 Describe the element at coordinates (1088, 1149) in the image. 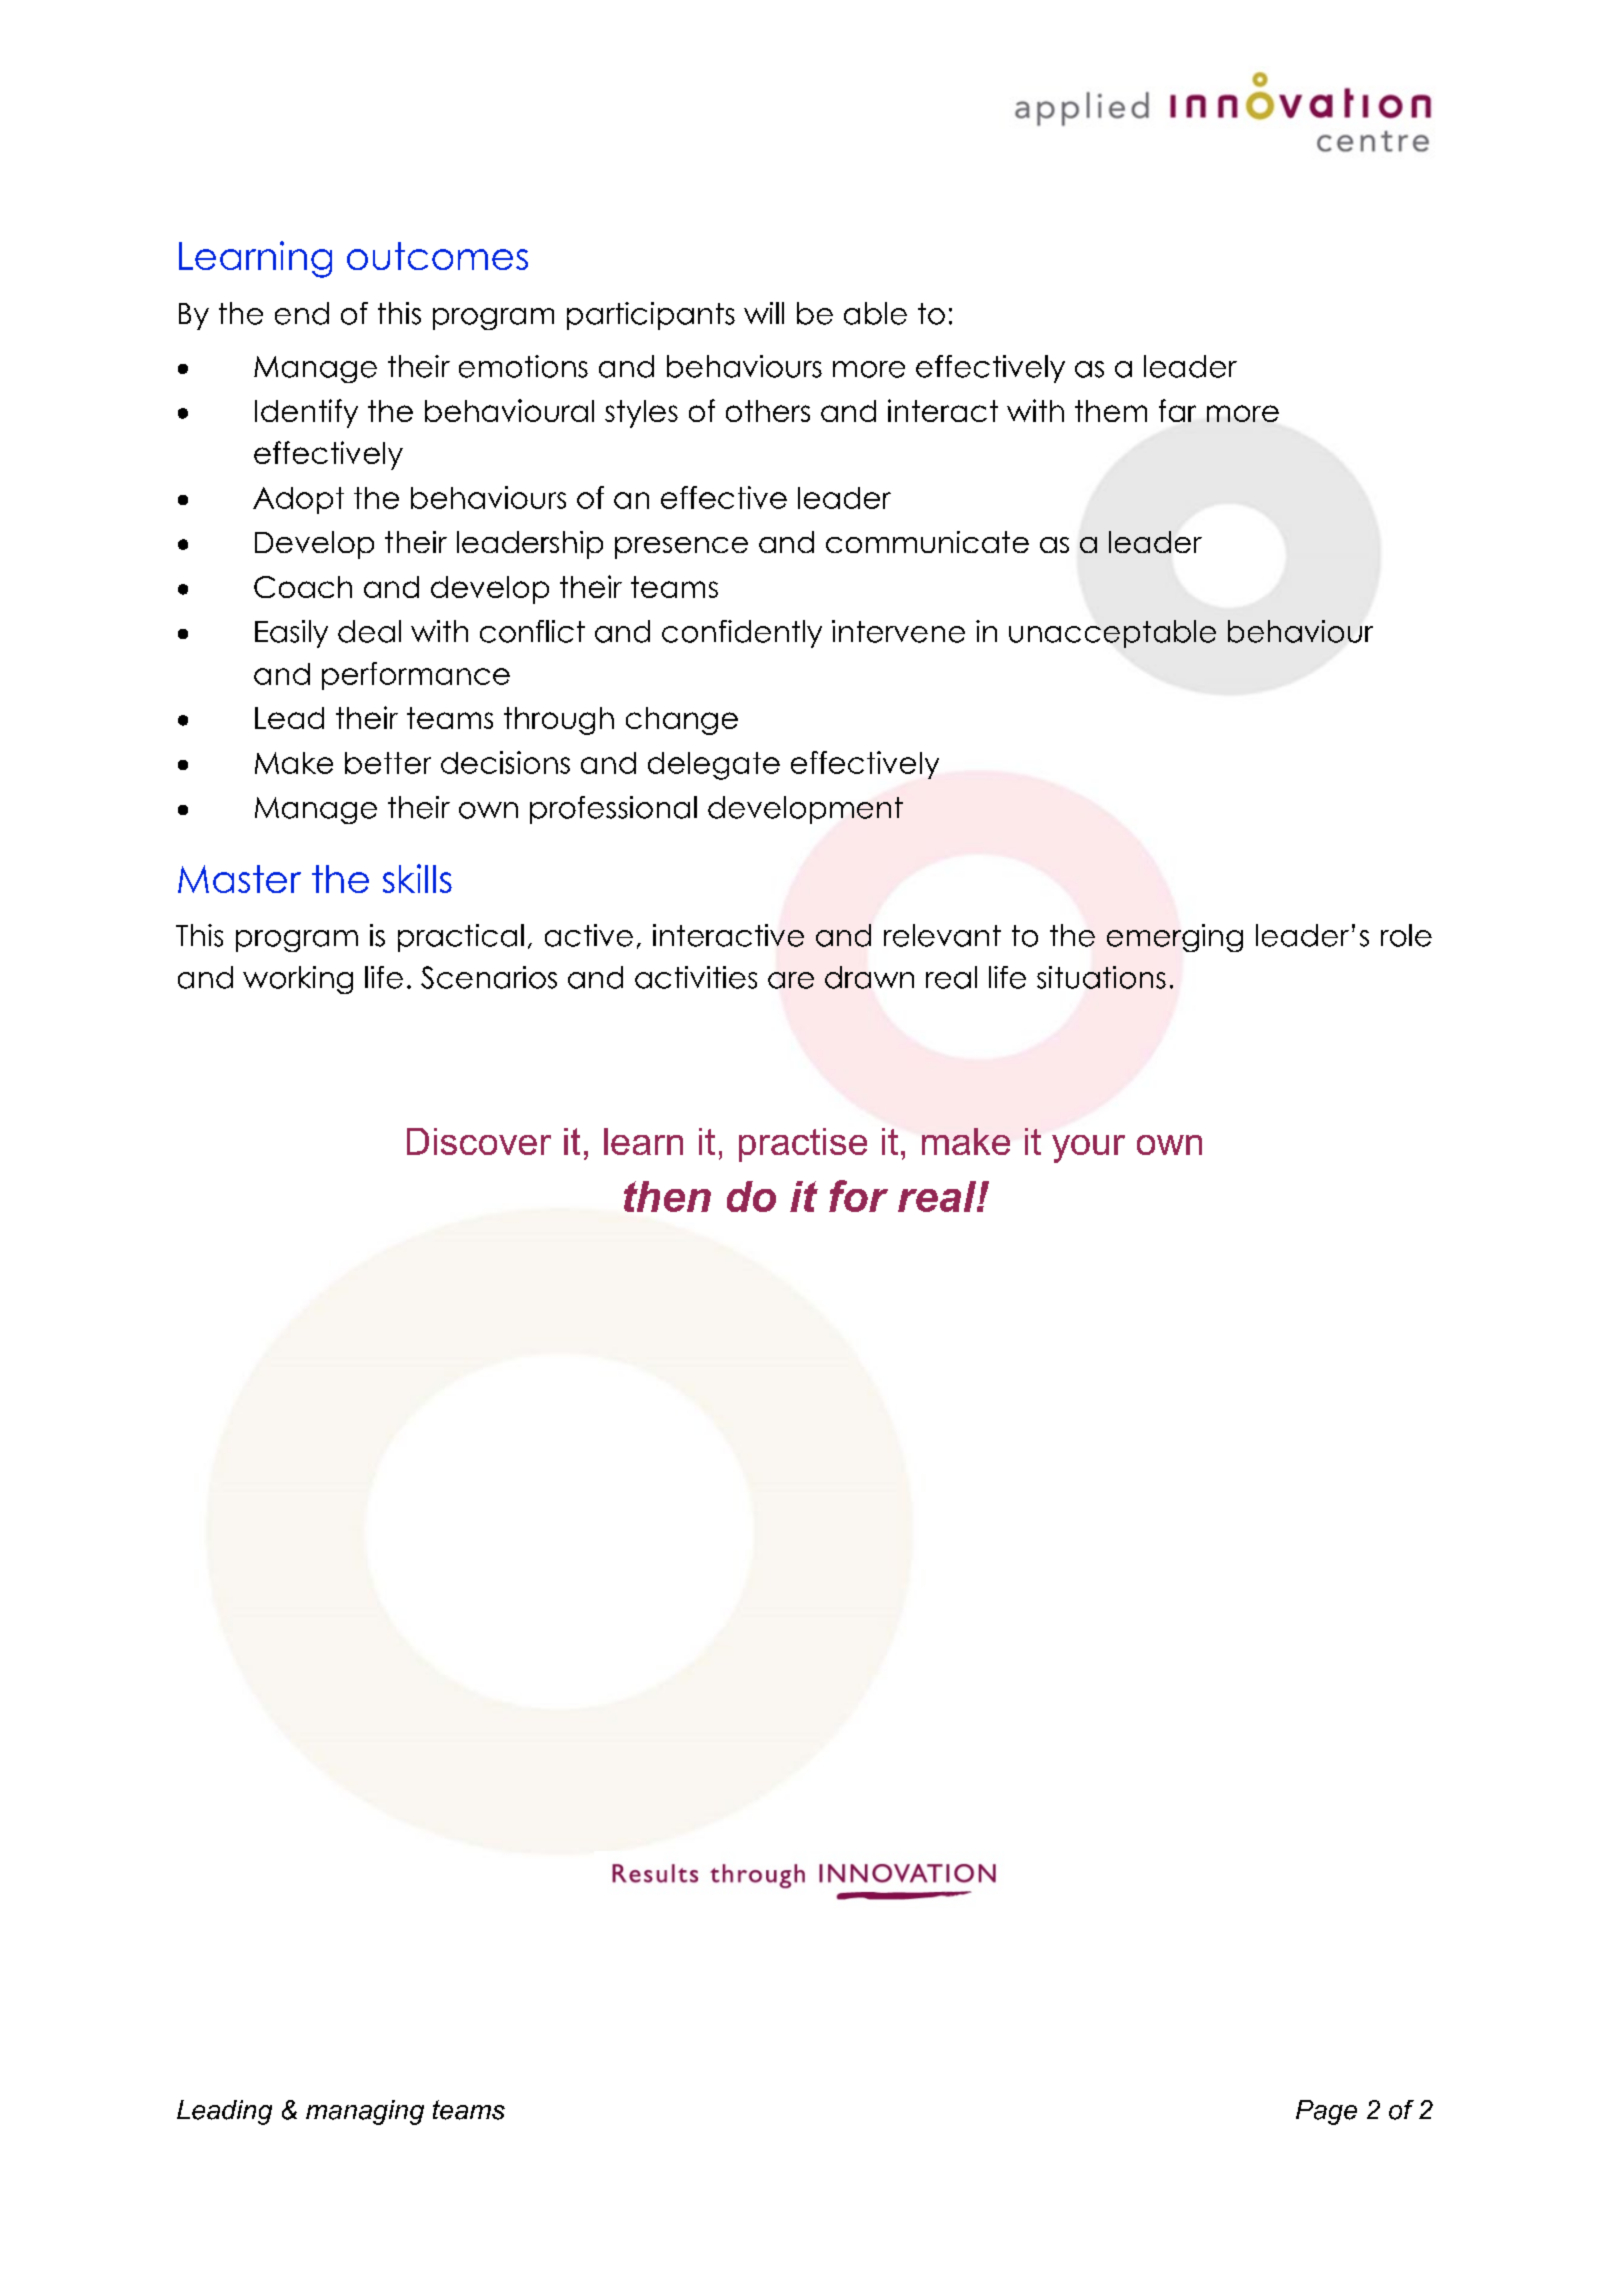

I see `your` at that location.
